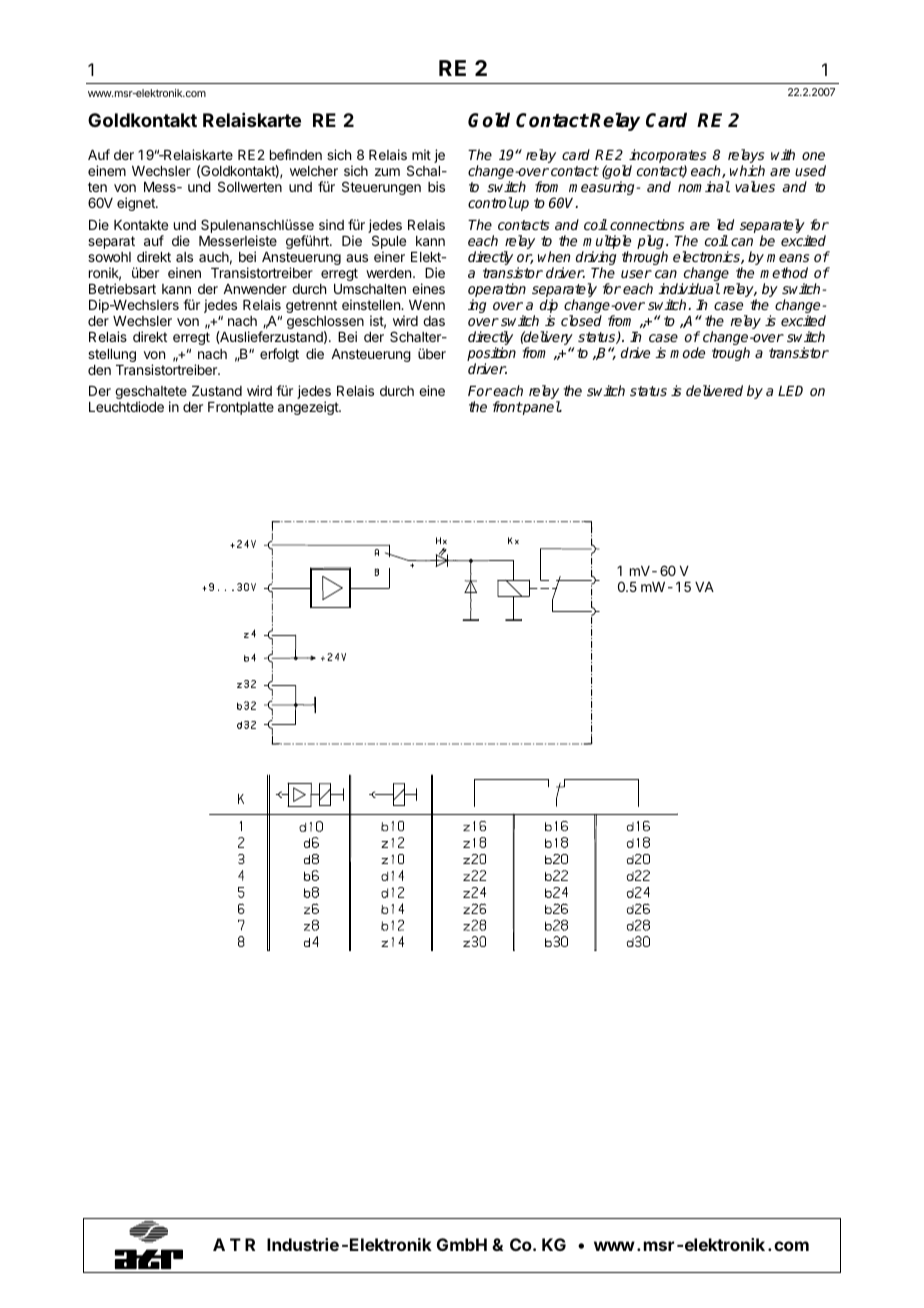 This screenshot has height=1308, width=924. I want to click on connections, so click(647, 224).
